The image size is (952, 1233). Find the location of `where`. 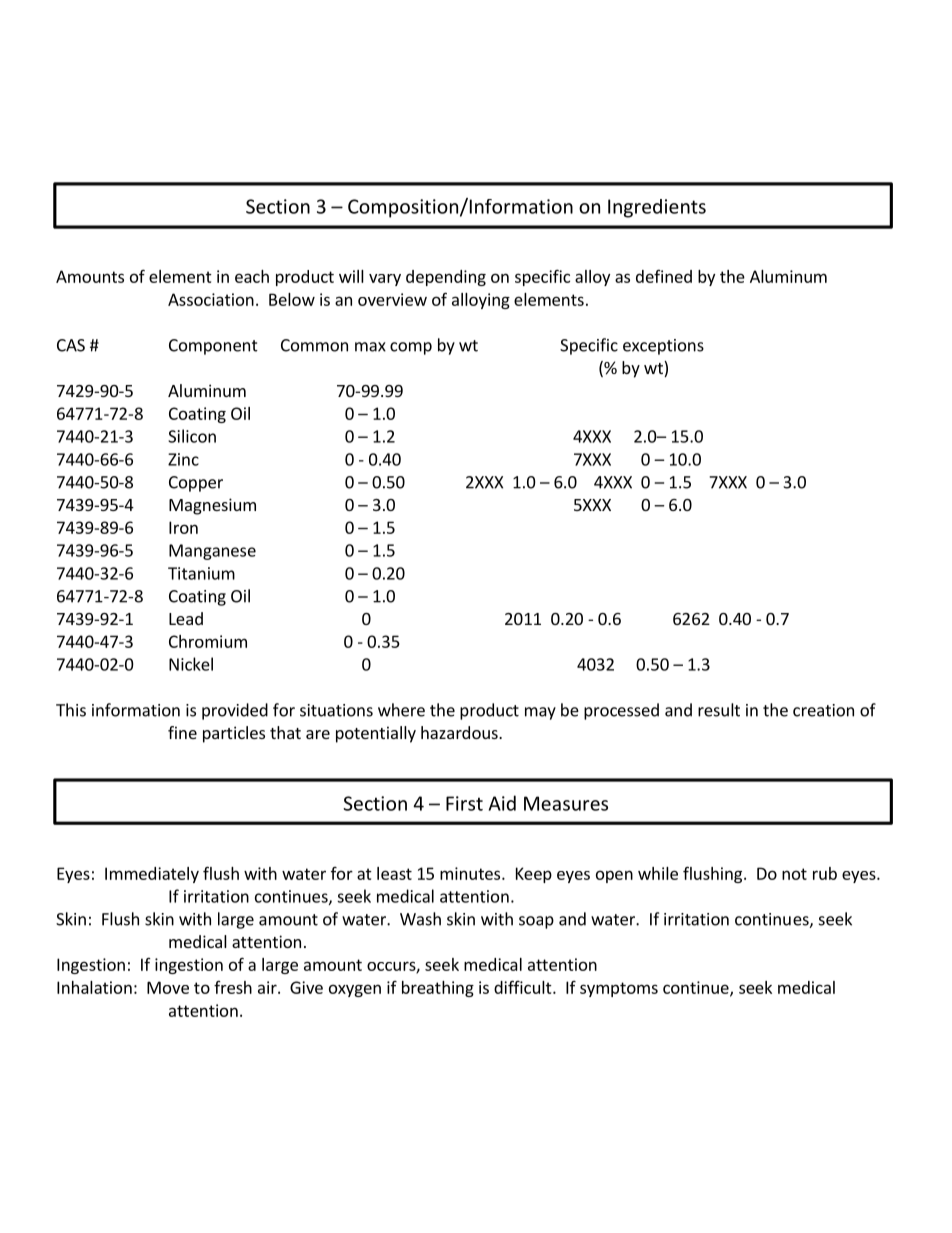

where is located at coordinates (401, 710).
